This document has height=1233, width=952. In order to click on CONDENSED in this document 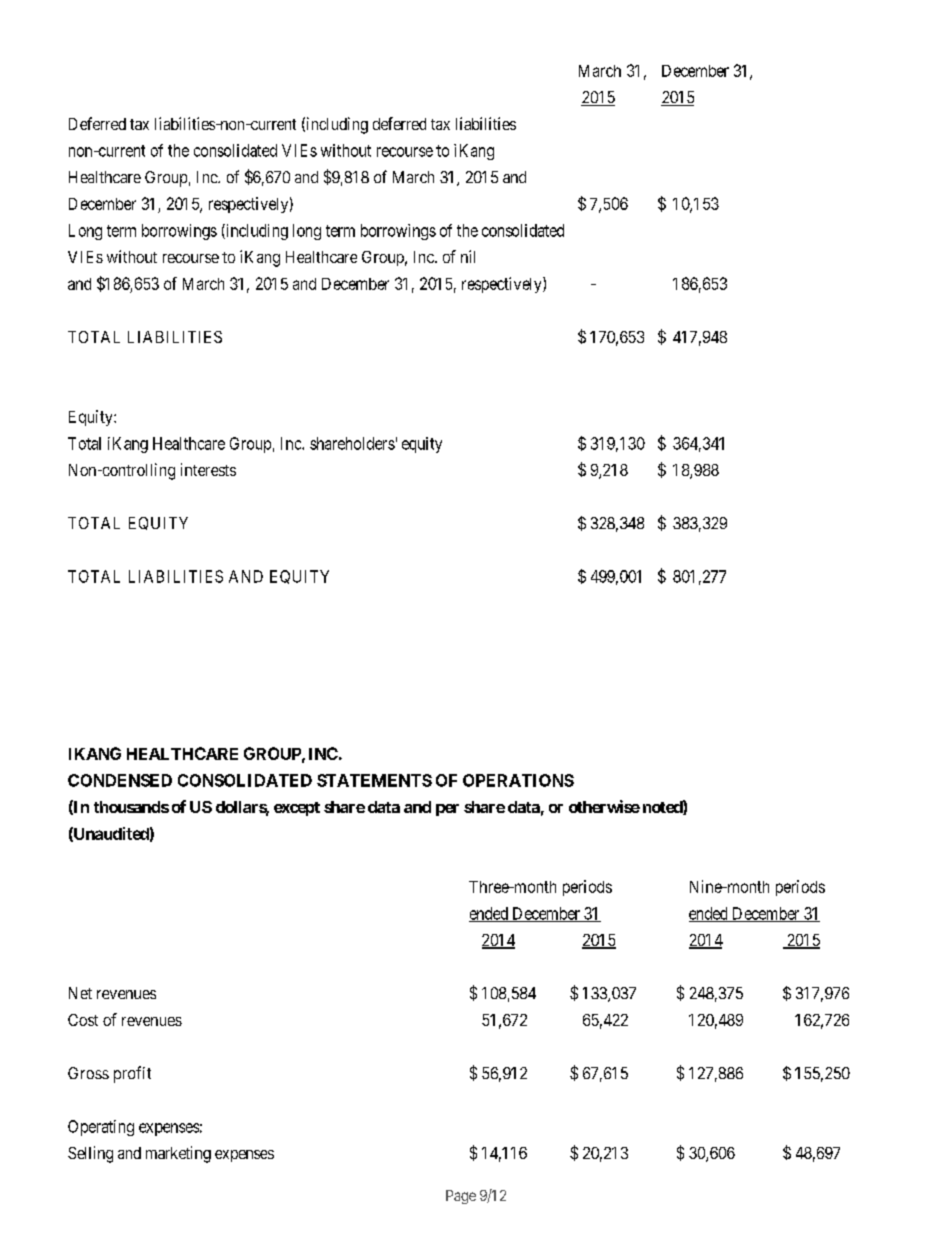, I will do `click(120, 780)`.
